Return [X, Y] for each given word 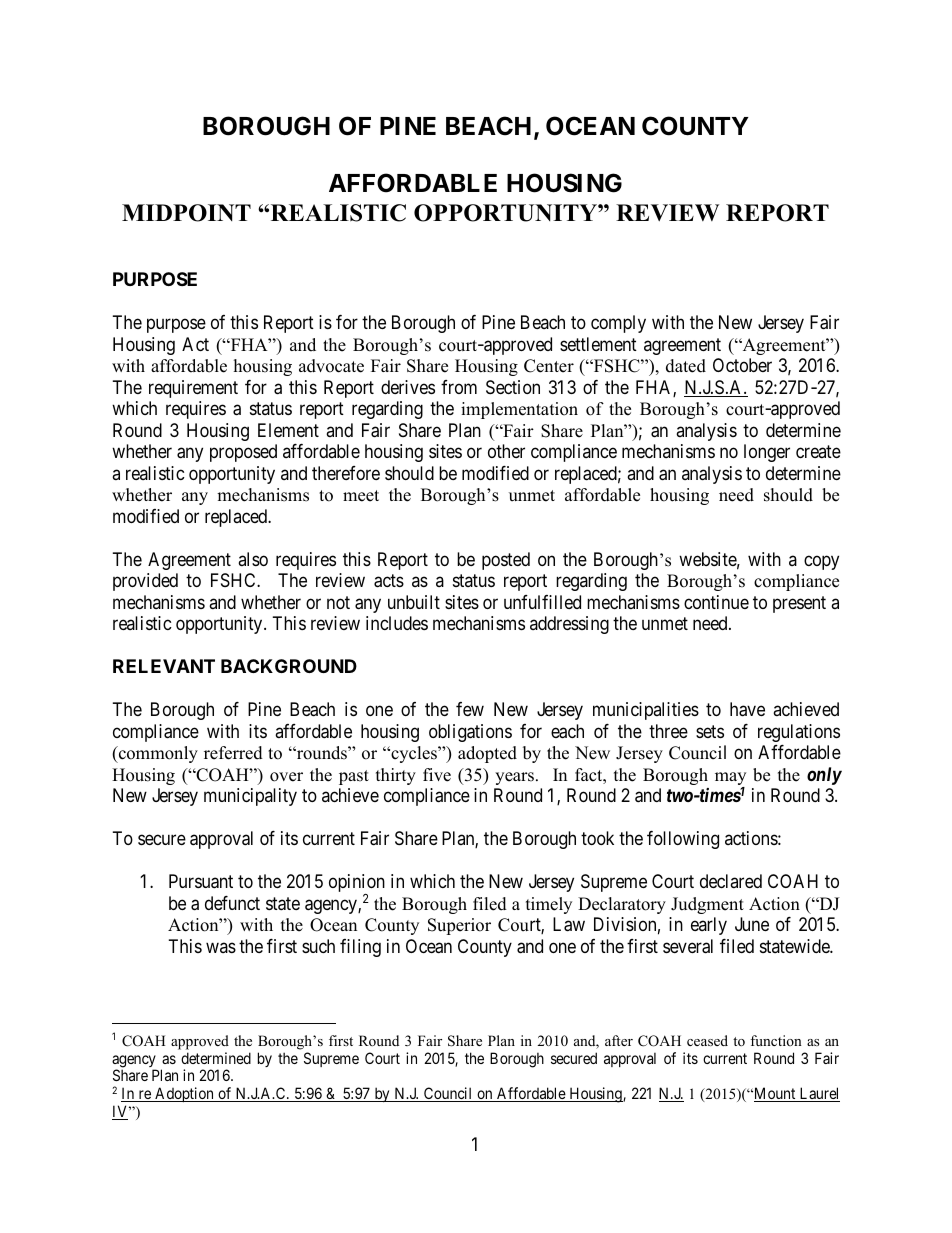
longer [767, 453]
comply [618, 324]
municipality [250, 797]
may [730, 780]
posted [506, 561]
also [253, 559]
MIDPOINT [186, 213]
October [742, 365]
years [514, 778]
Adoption [184, 1094]
